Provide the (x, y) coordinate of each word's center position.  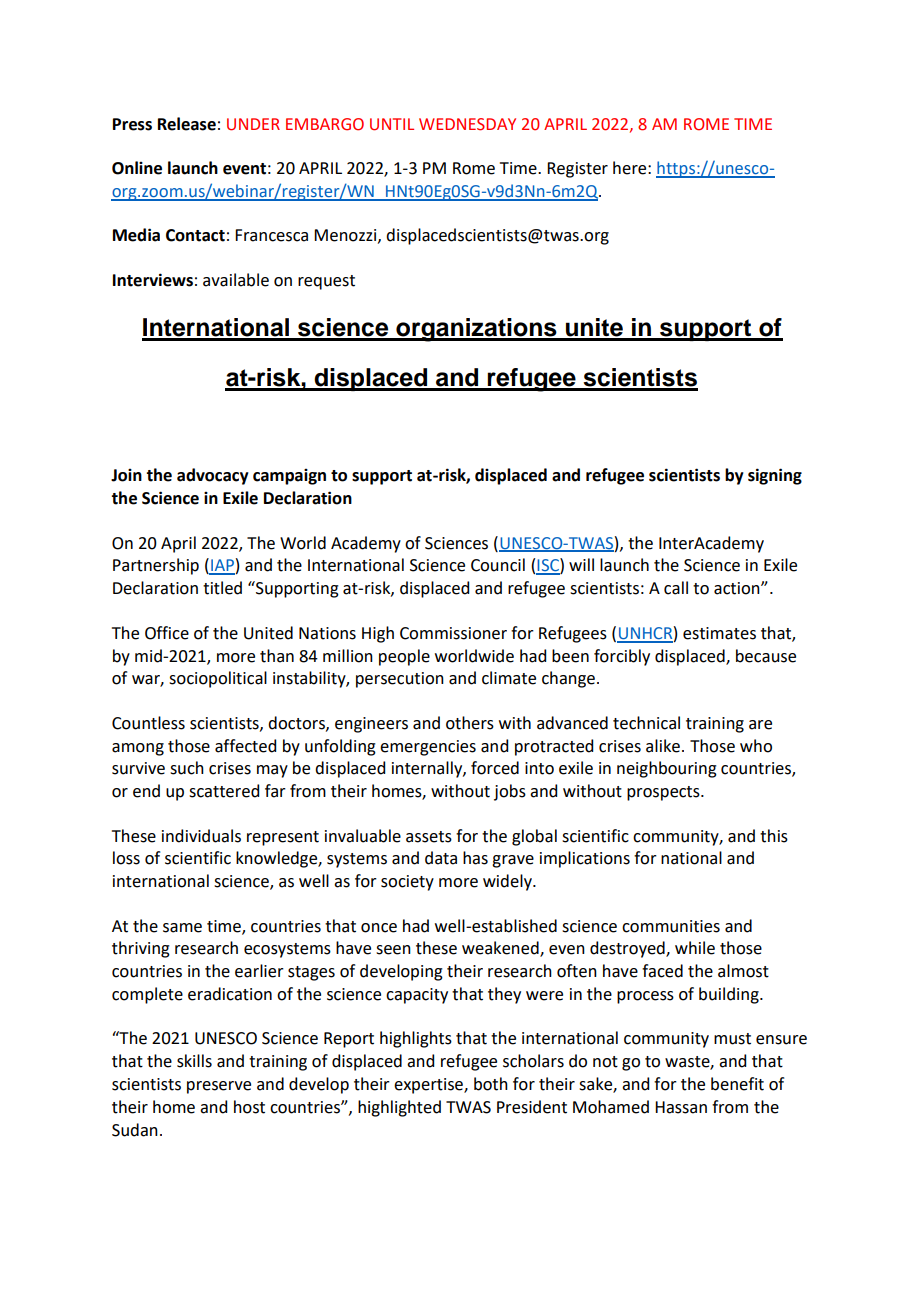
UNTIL (392, 124)
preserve (219, 1087)
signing (775, 476)
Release (187, 124)
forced (495, 768)
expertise (429, 1086)
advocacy (213, 476)
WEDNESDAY (467, 124)
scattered (224, 791)
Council (498, 565)
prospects (664, 793)
